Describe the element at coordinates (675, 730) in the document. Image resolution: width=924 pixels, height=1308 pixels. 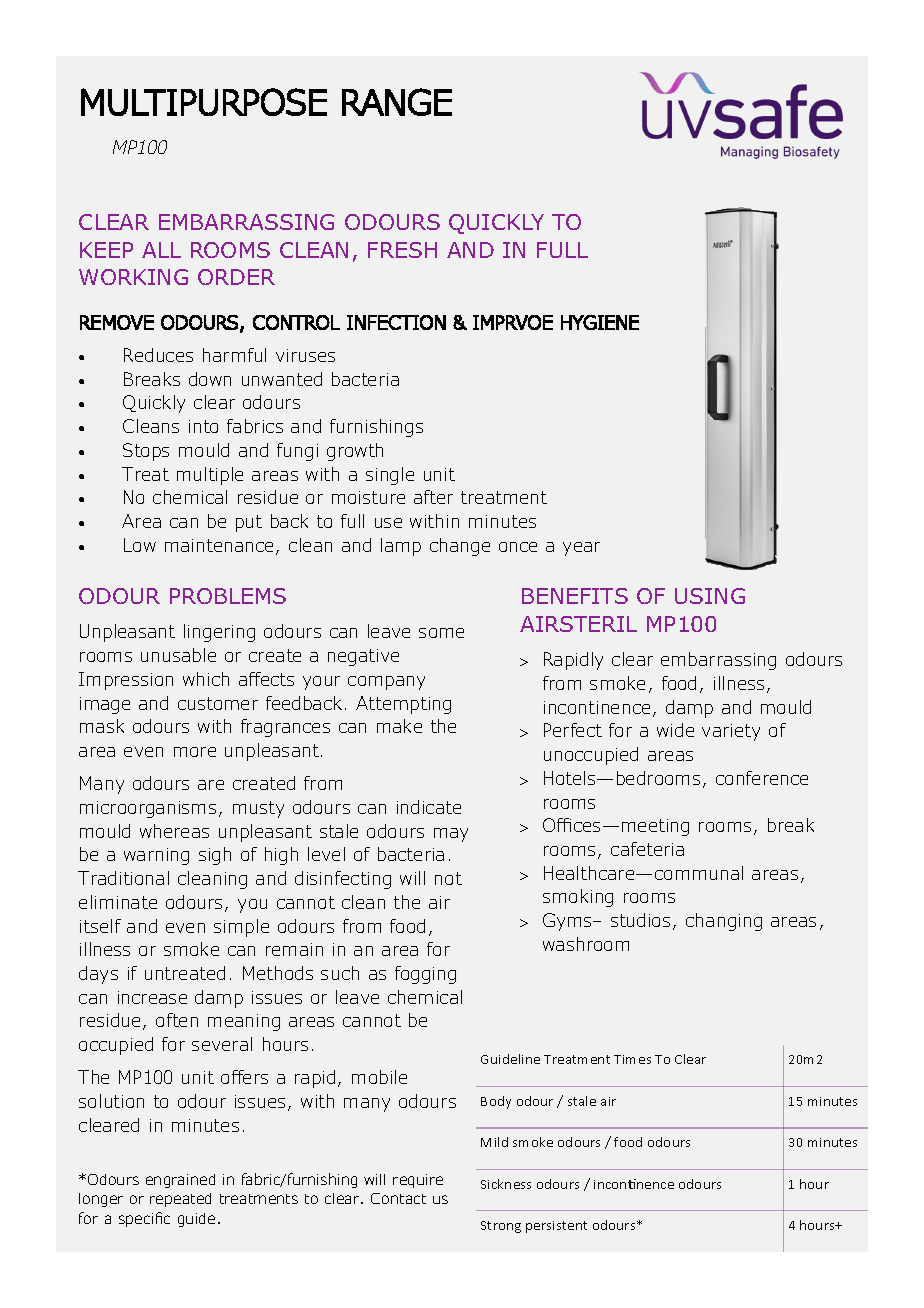
I see `wide` at that location.
